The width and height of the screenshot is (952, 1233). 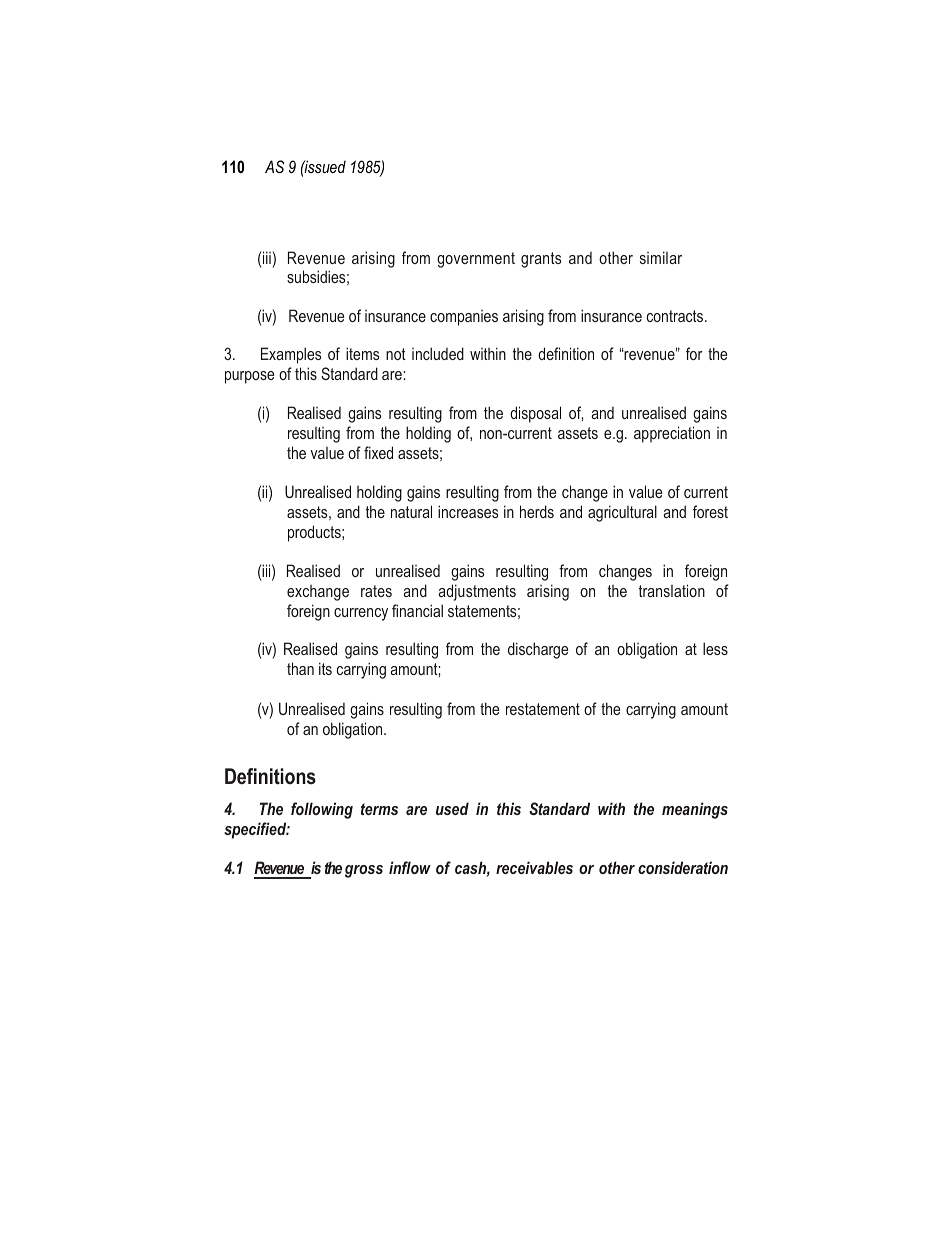 What do you see at coordinates (364, 871) in the screenshot?
I see `gross` at bounding box center [364, 871].
